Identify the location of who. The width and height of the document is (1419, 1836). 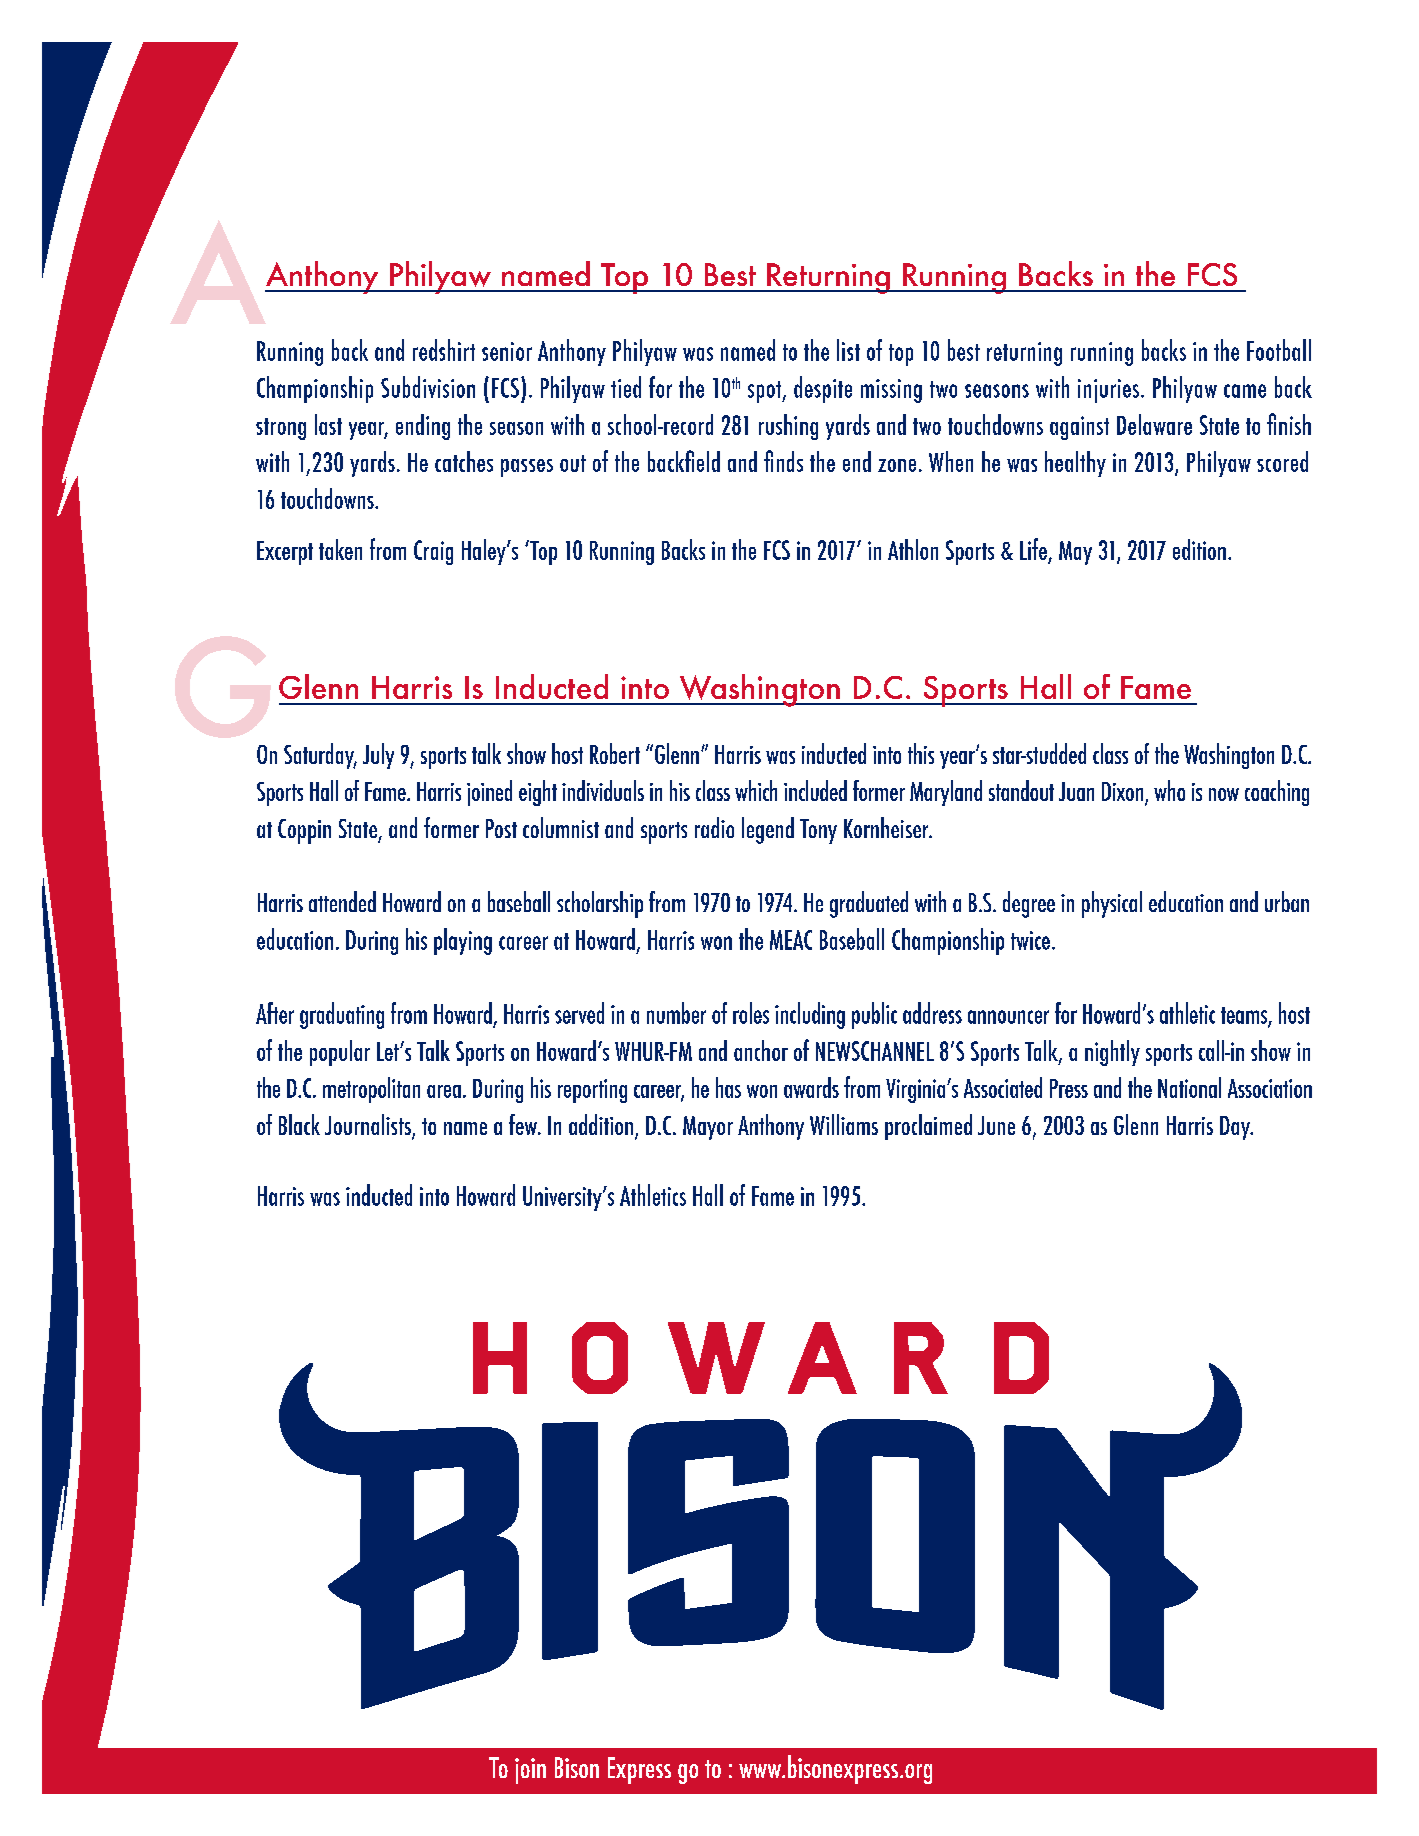
(1169, 790).
